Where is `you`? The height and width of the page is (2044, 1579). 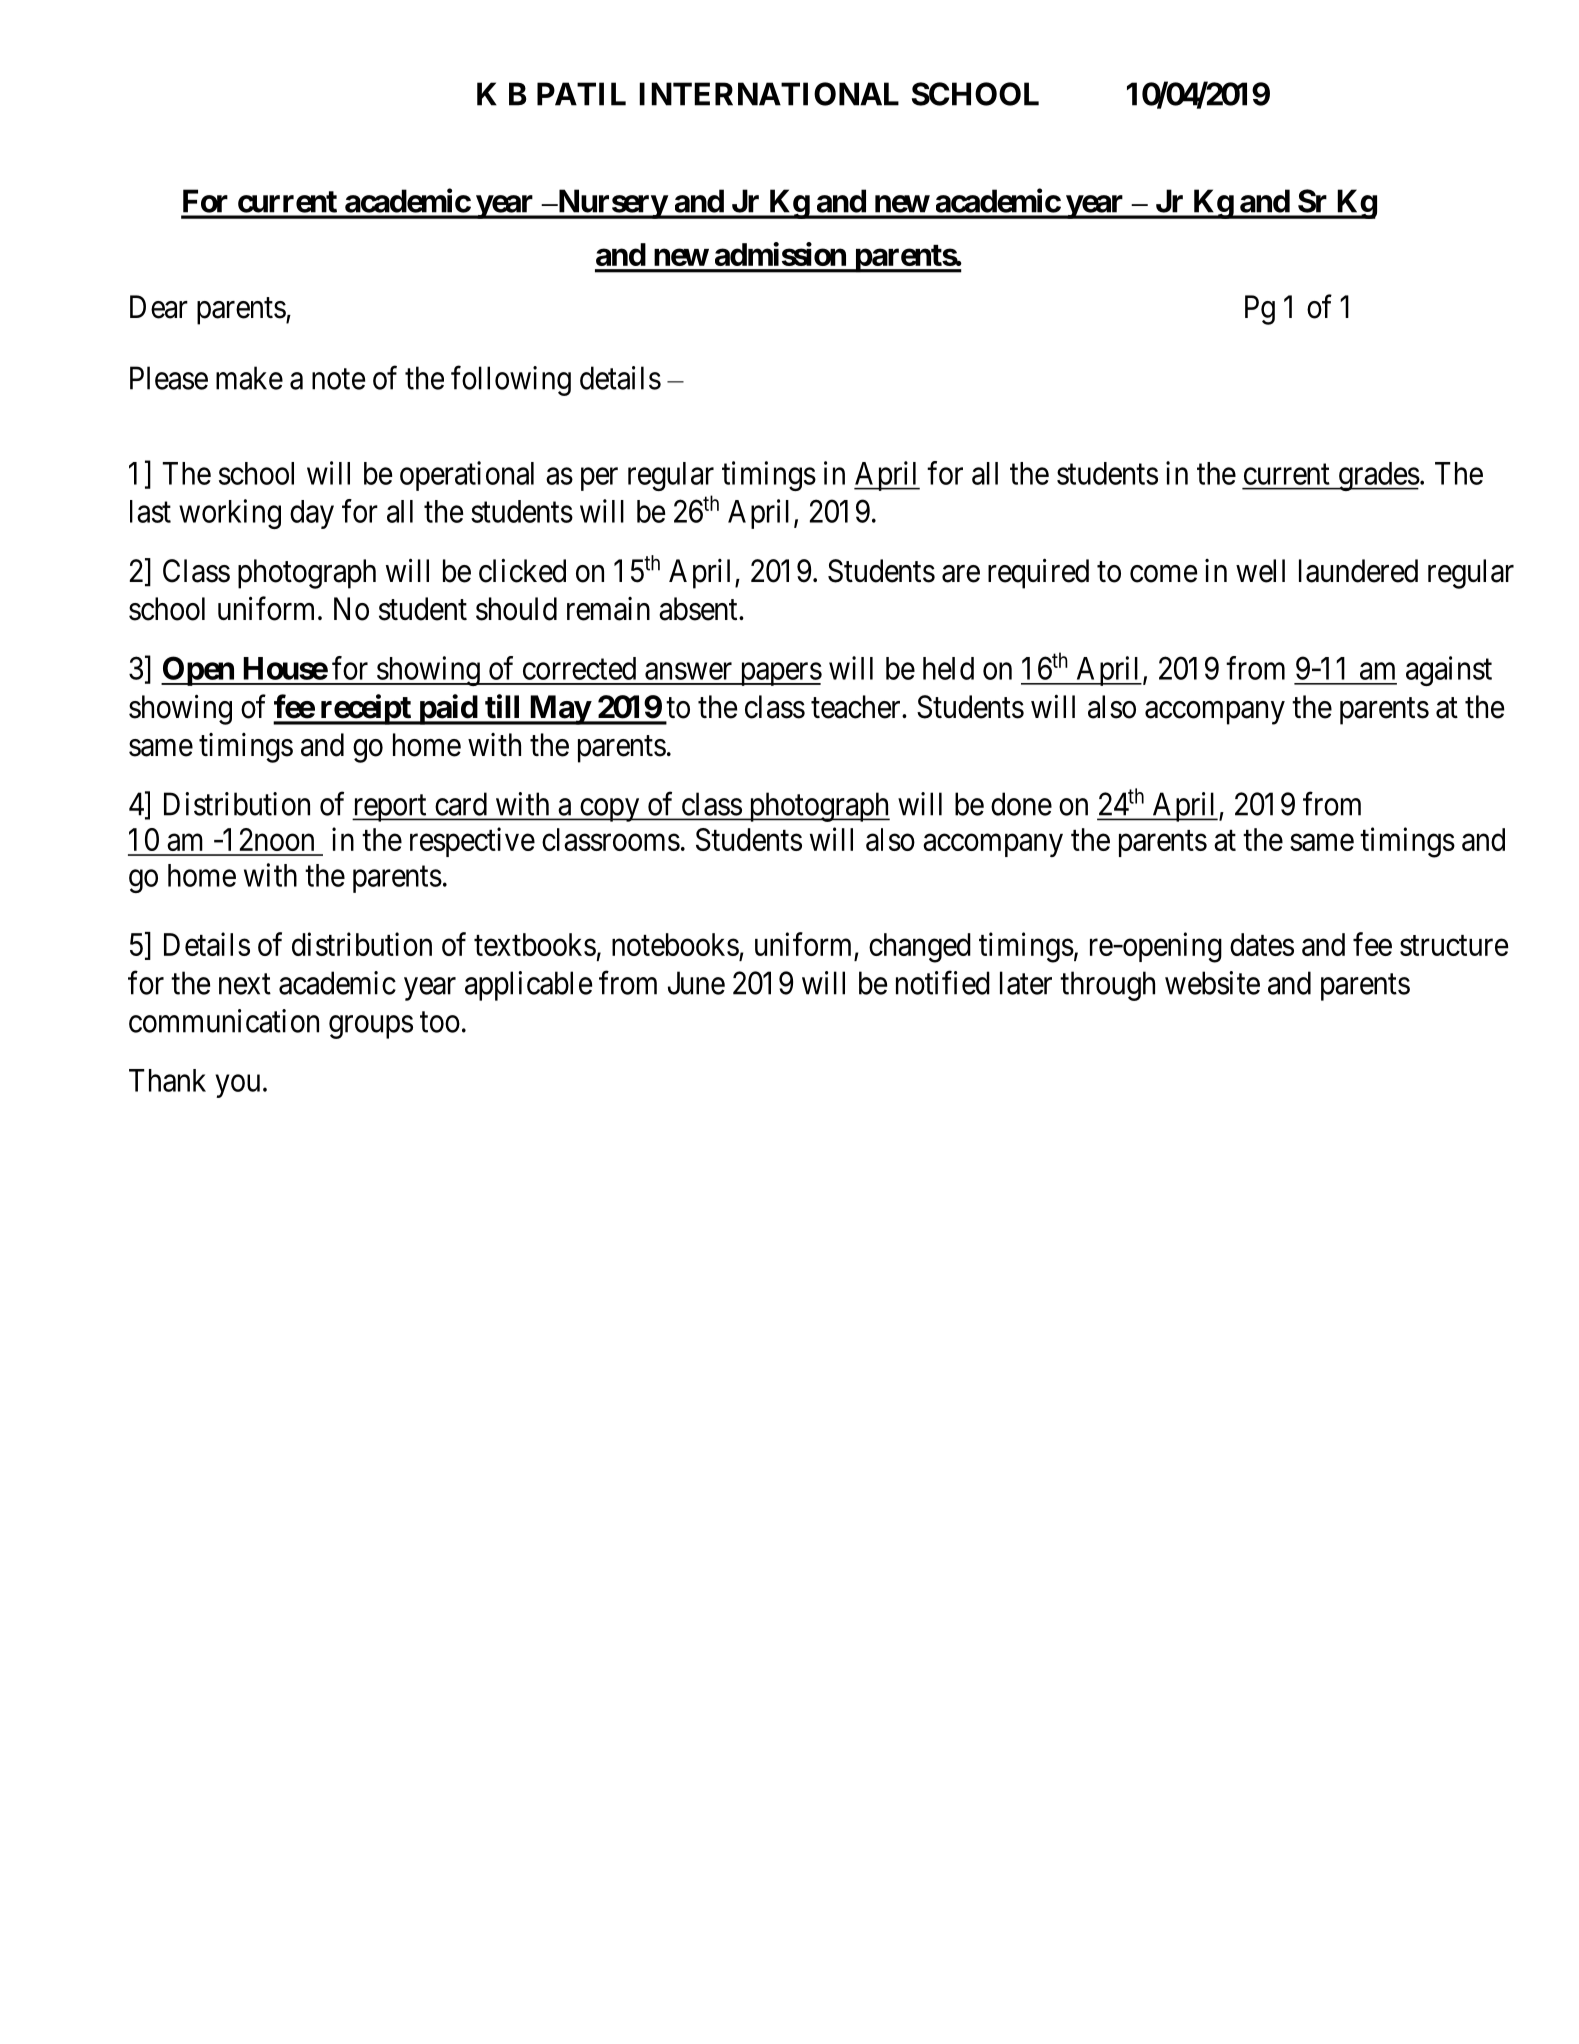
you is located at coordinates (237, 1086).
